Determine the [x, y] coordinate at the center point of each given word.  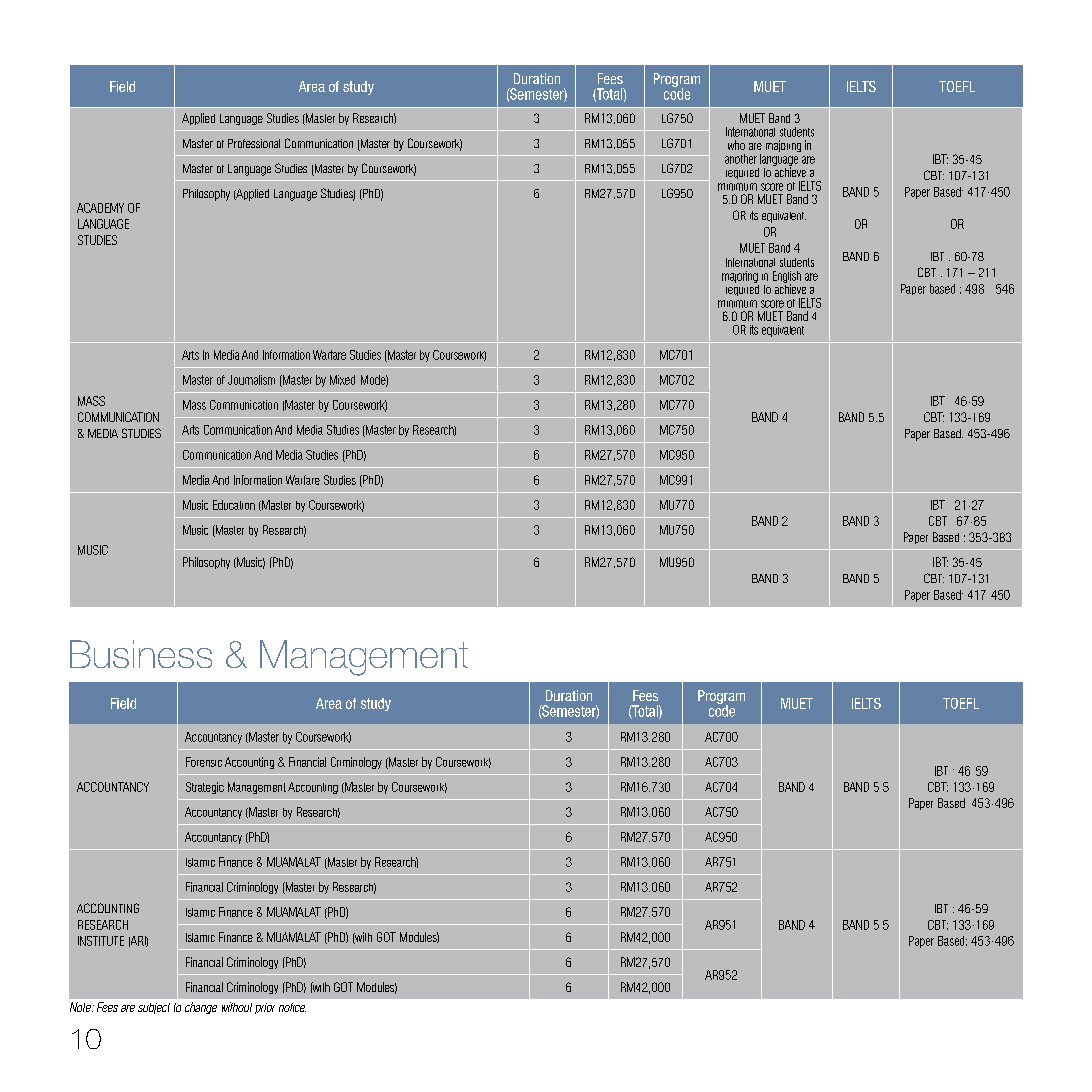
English [787, 278]
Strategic [205, 788]
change [201, 1008]
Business [141, 654]
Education [234, 505]
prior [265, 1008]
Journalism [251, 380]
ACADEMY [100, 208]
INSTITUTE [101, 941]
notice [292, 1007]
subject [154, 1008]
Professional [254, 143]
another [741, 159]
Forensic [204, 762]
